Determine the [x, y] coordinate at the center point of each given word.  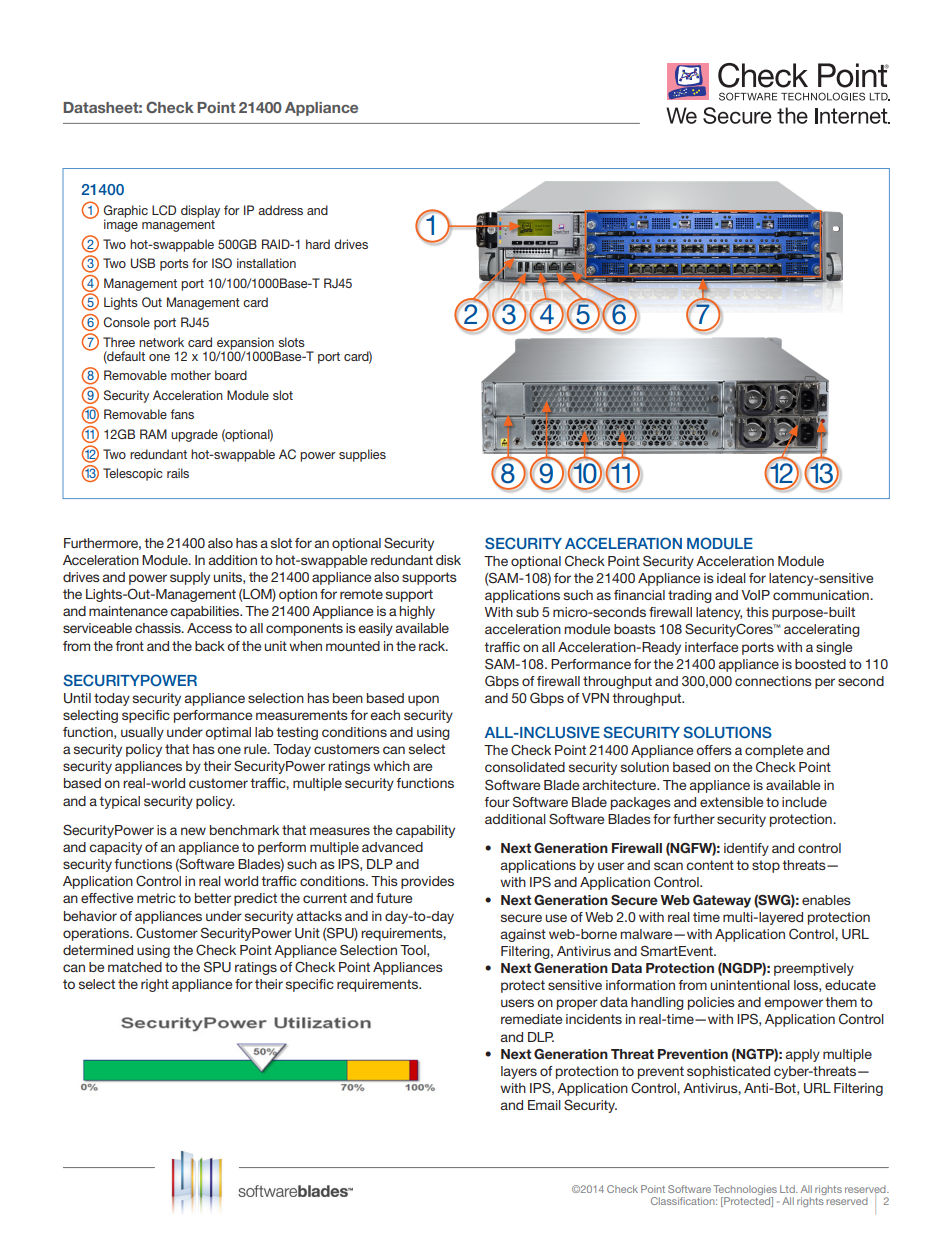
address [280, 210]
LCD [164, 210]
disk [448, 560]
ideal [731, 578]
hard [318, 244]
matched [135, 967]
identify [746, 849]
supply [190, 578]
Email [544, 1105]
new [193, 831]
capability [425, 831]
